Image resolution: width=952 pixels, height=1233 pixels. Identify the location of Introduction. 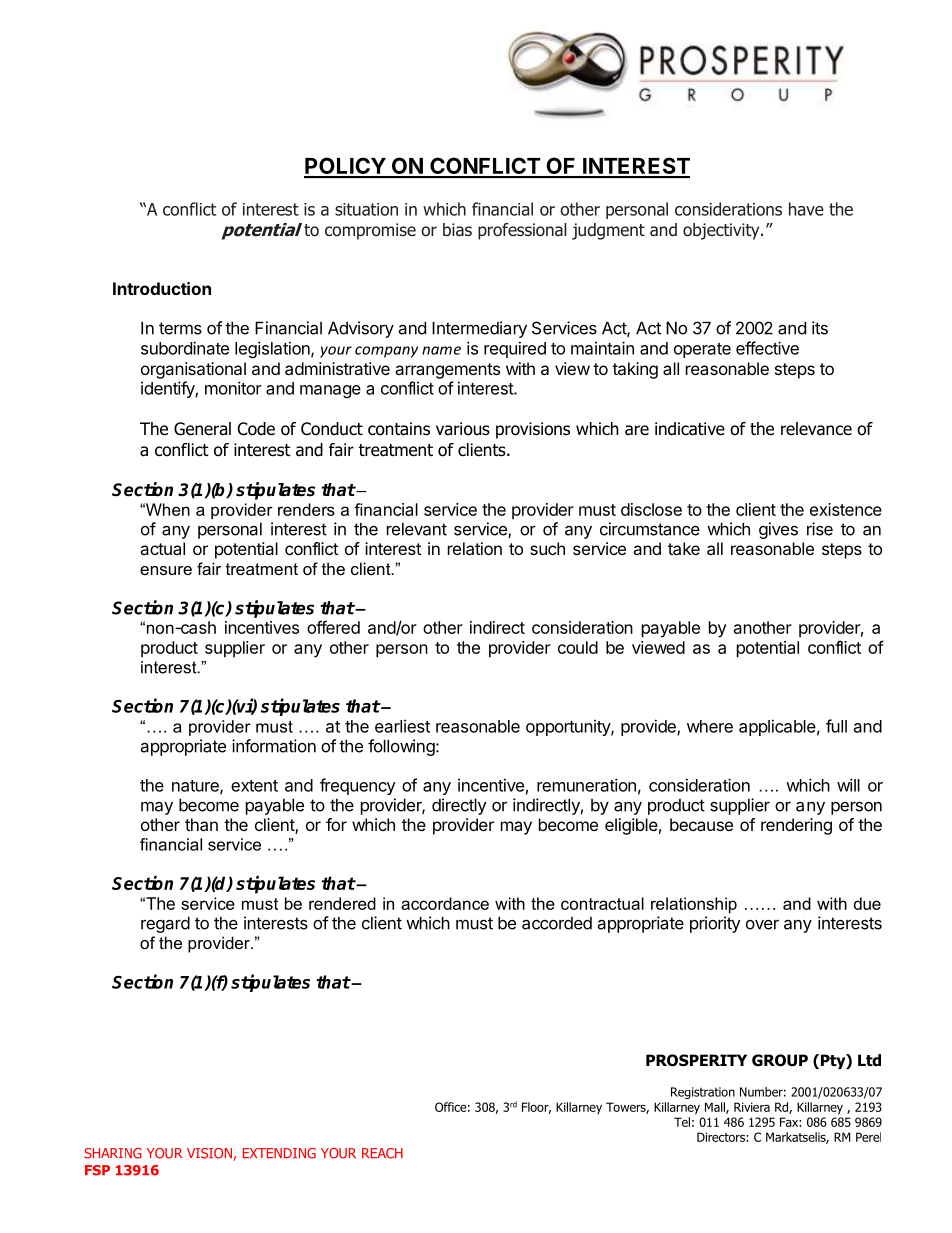
(162, 288).
